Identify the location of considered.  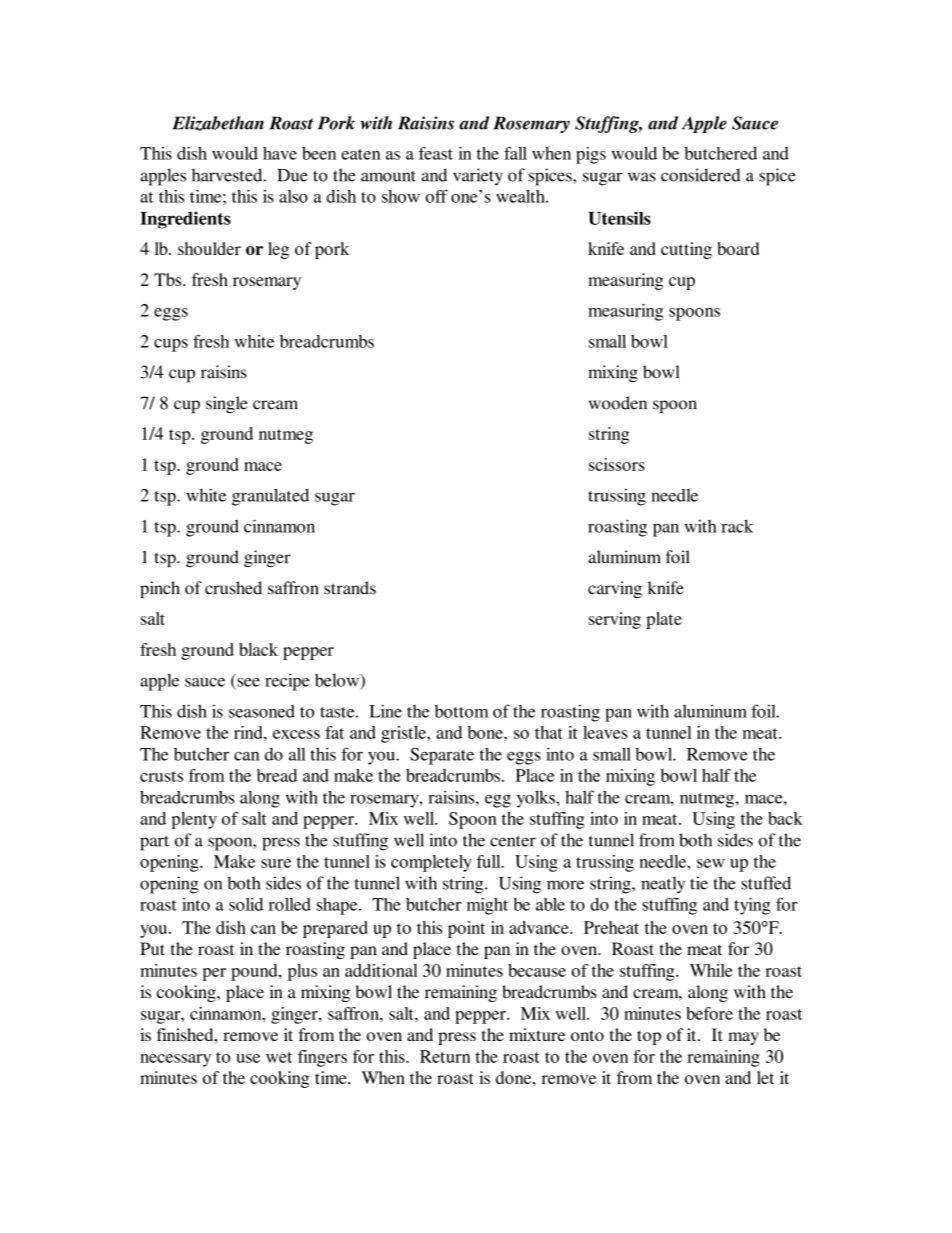
(701, 175).
